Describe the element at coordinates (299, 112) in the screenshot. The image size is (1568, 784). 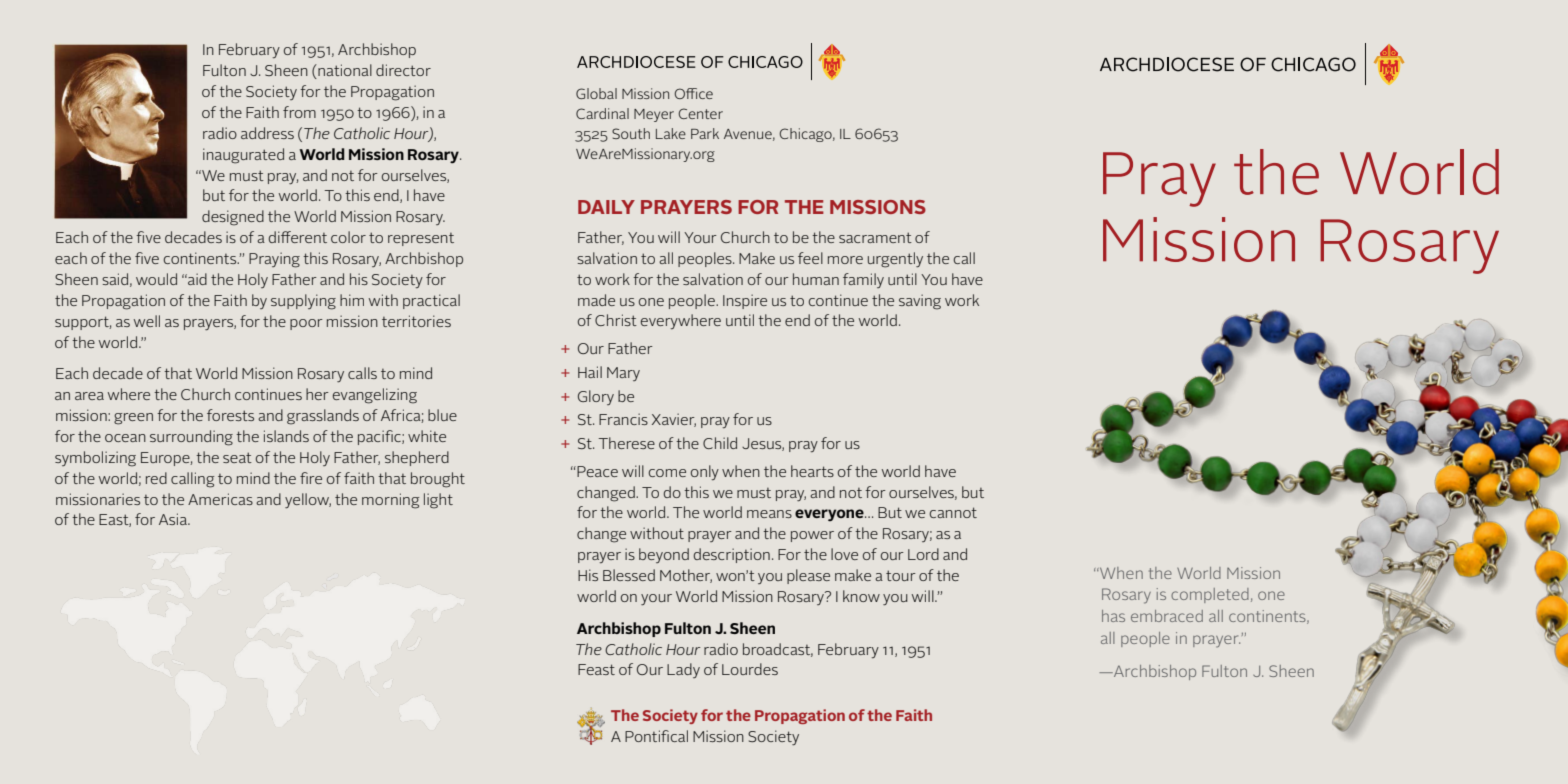
I see `from` at that location.
